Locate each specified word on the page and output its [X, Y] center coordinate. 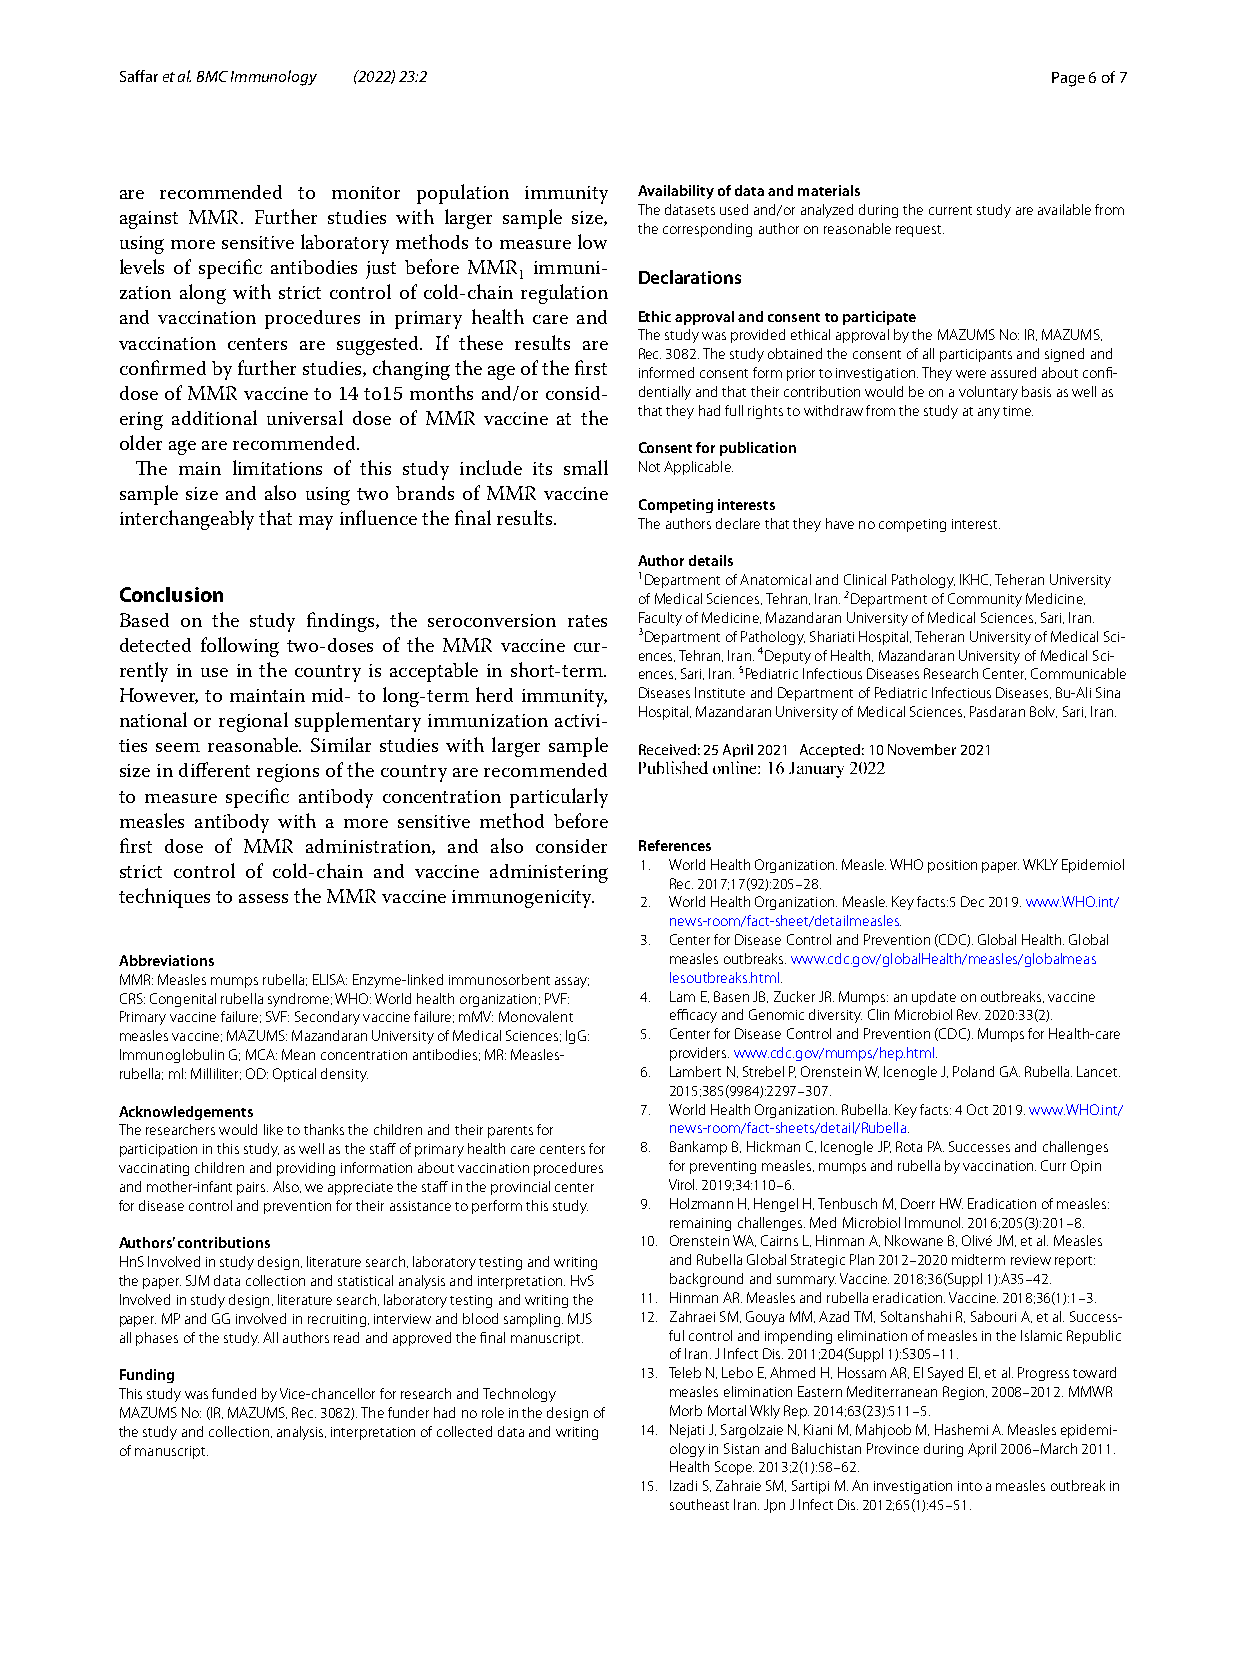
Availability [676, 192]
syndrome [300, 1000]
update [934, 998]
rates [587, 621]
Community [985, 600]
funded [234, 1393]
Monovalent [536, 1016]
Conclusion [171, 594]
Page [1068, 79]
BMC [212, 76]
